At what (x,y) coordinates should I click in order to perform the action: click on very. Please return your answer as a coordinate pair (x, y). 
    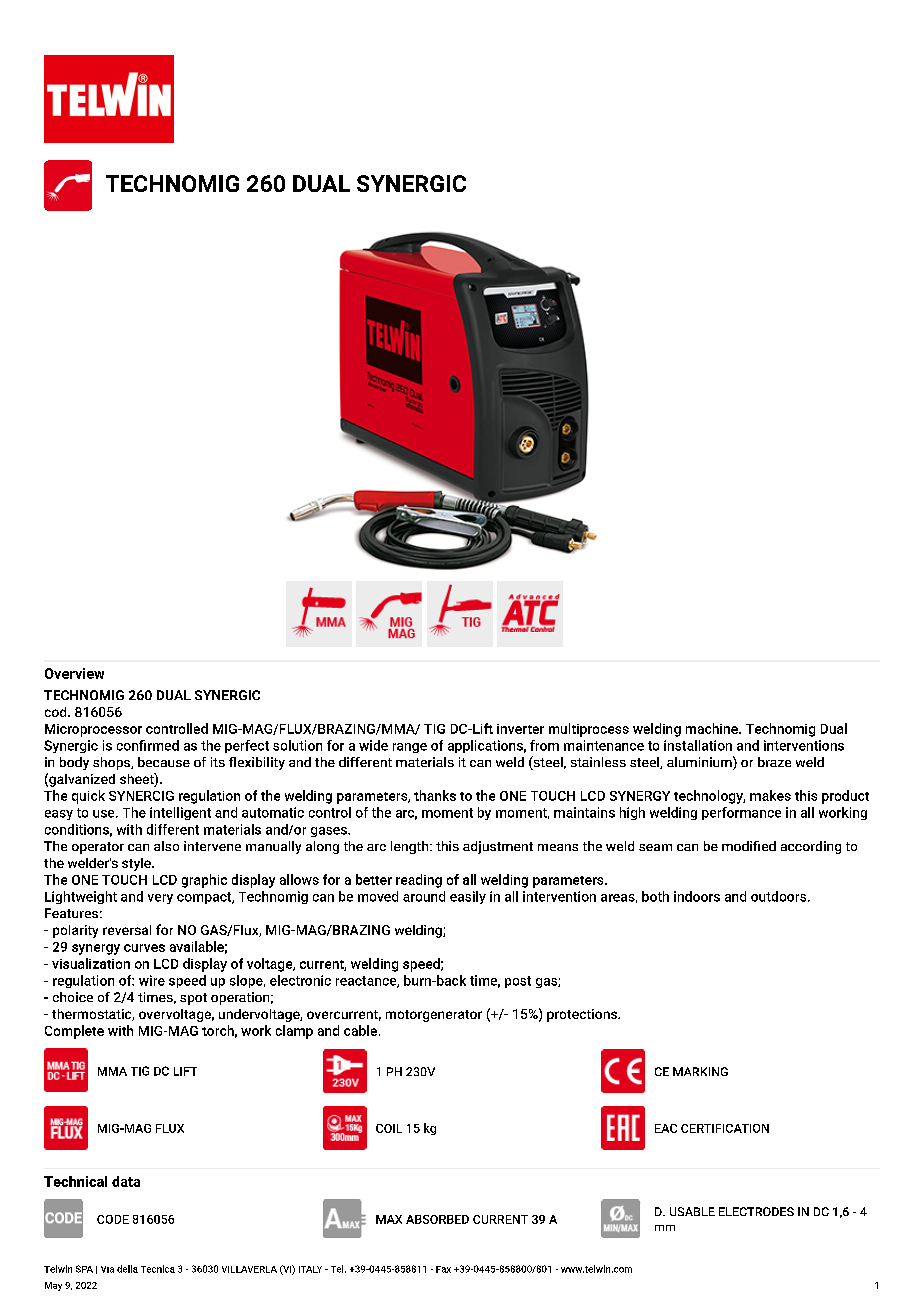
    Looking at the image, I should click on (160, 899).
